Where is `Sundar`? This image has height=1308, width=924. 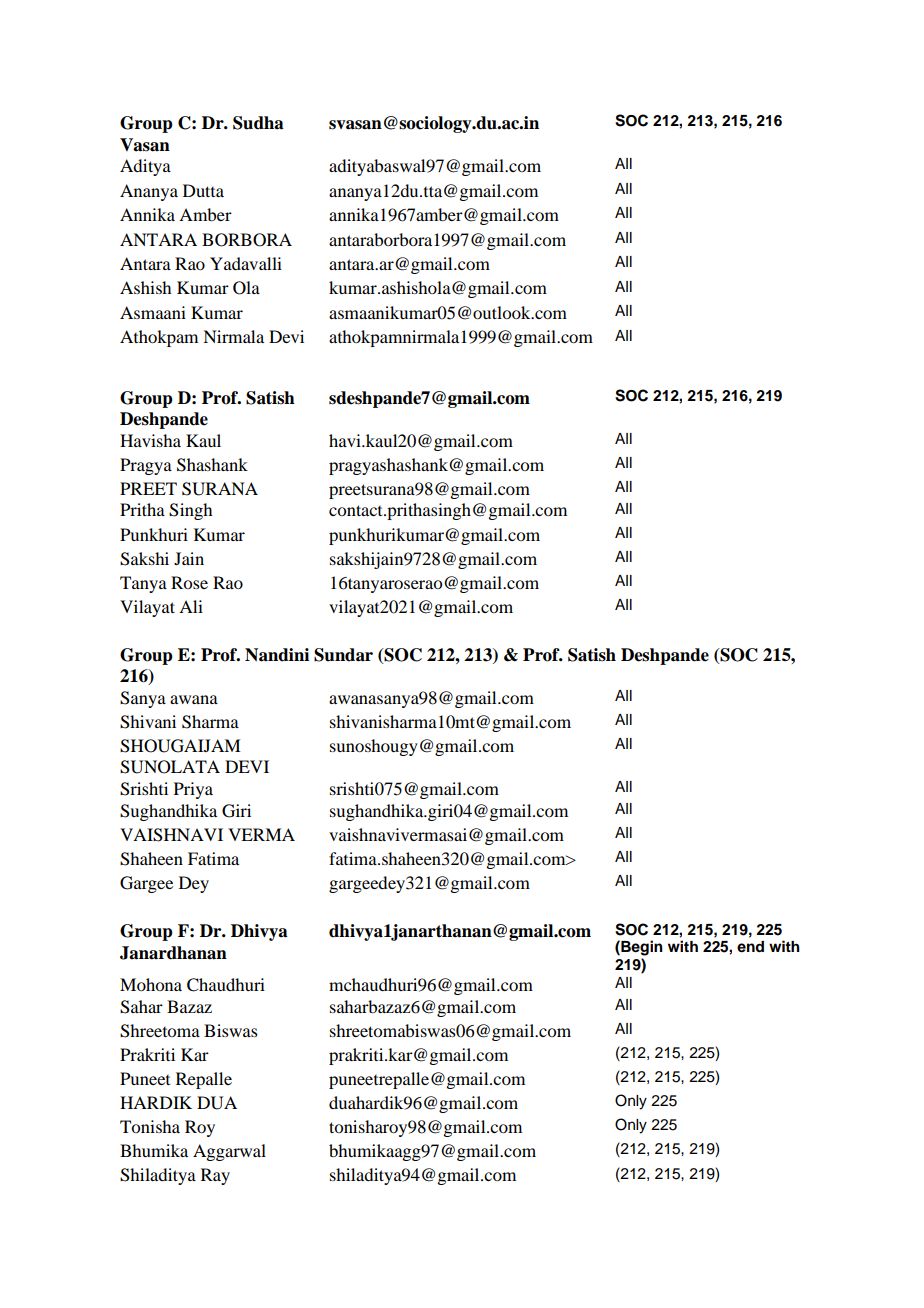 Sundar is located at coordinates (343, 655).
